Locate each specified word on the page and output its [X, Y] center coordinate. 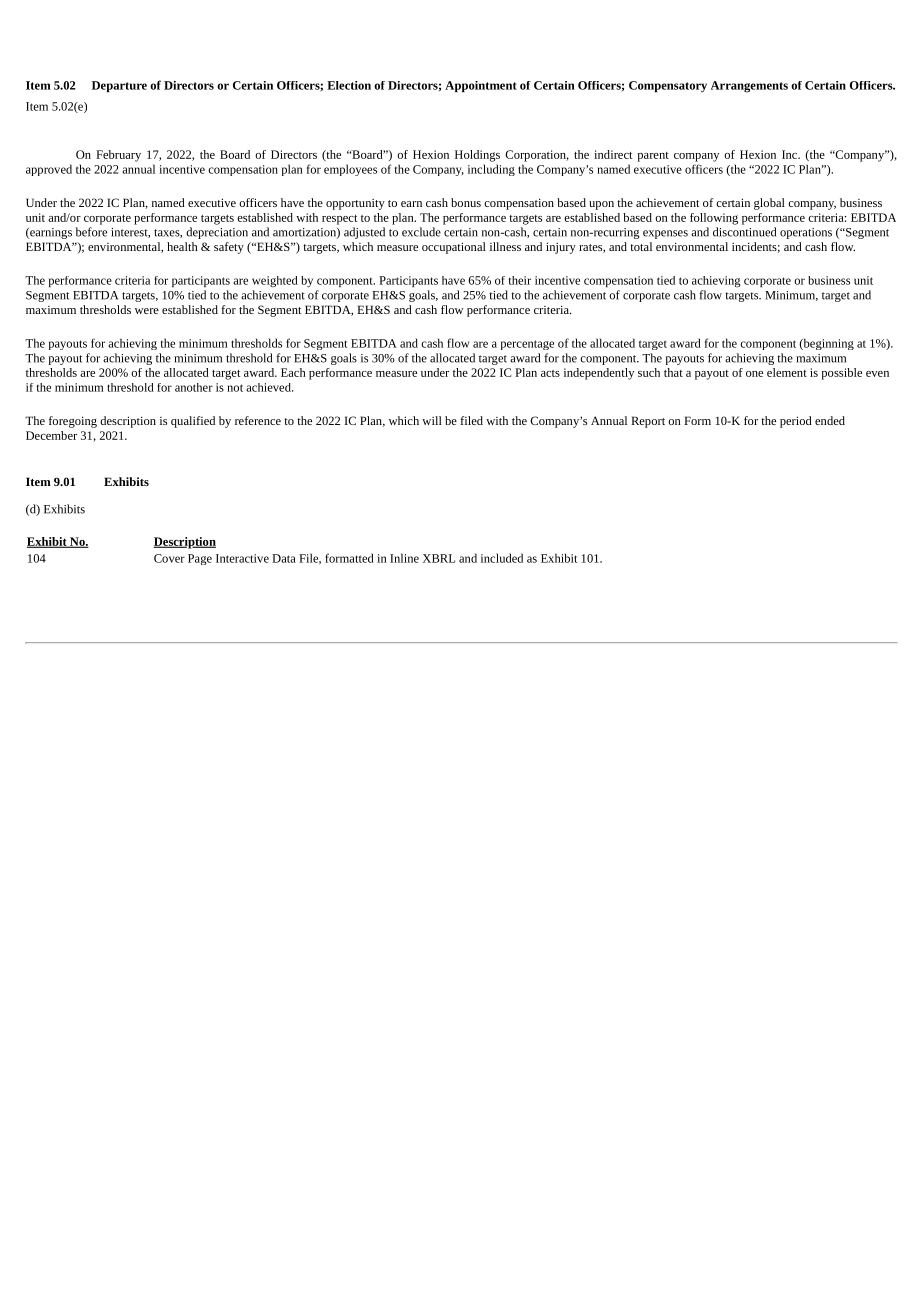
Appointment [481, 86]
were [147, 311]
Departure [119, 86]
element [787, 372]
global [769, 204]
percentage [527, 345]
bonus [466, 202]
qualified [193, 422]
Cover [169, 558]
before [91, 232]
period [796, 422]
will [432, 420]
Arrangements [749, 87]
